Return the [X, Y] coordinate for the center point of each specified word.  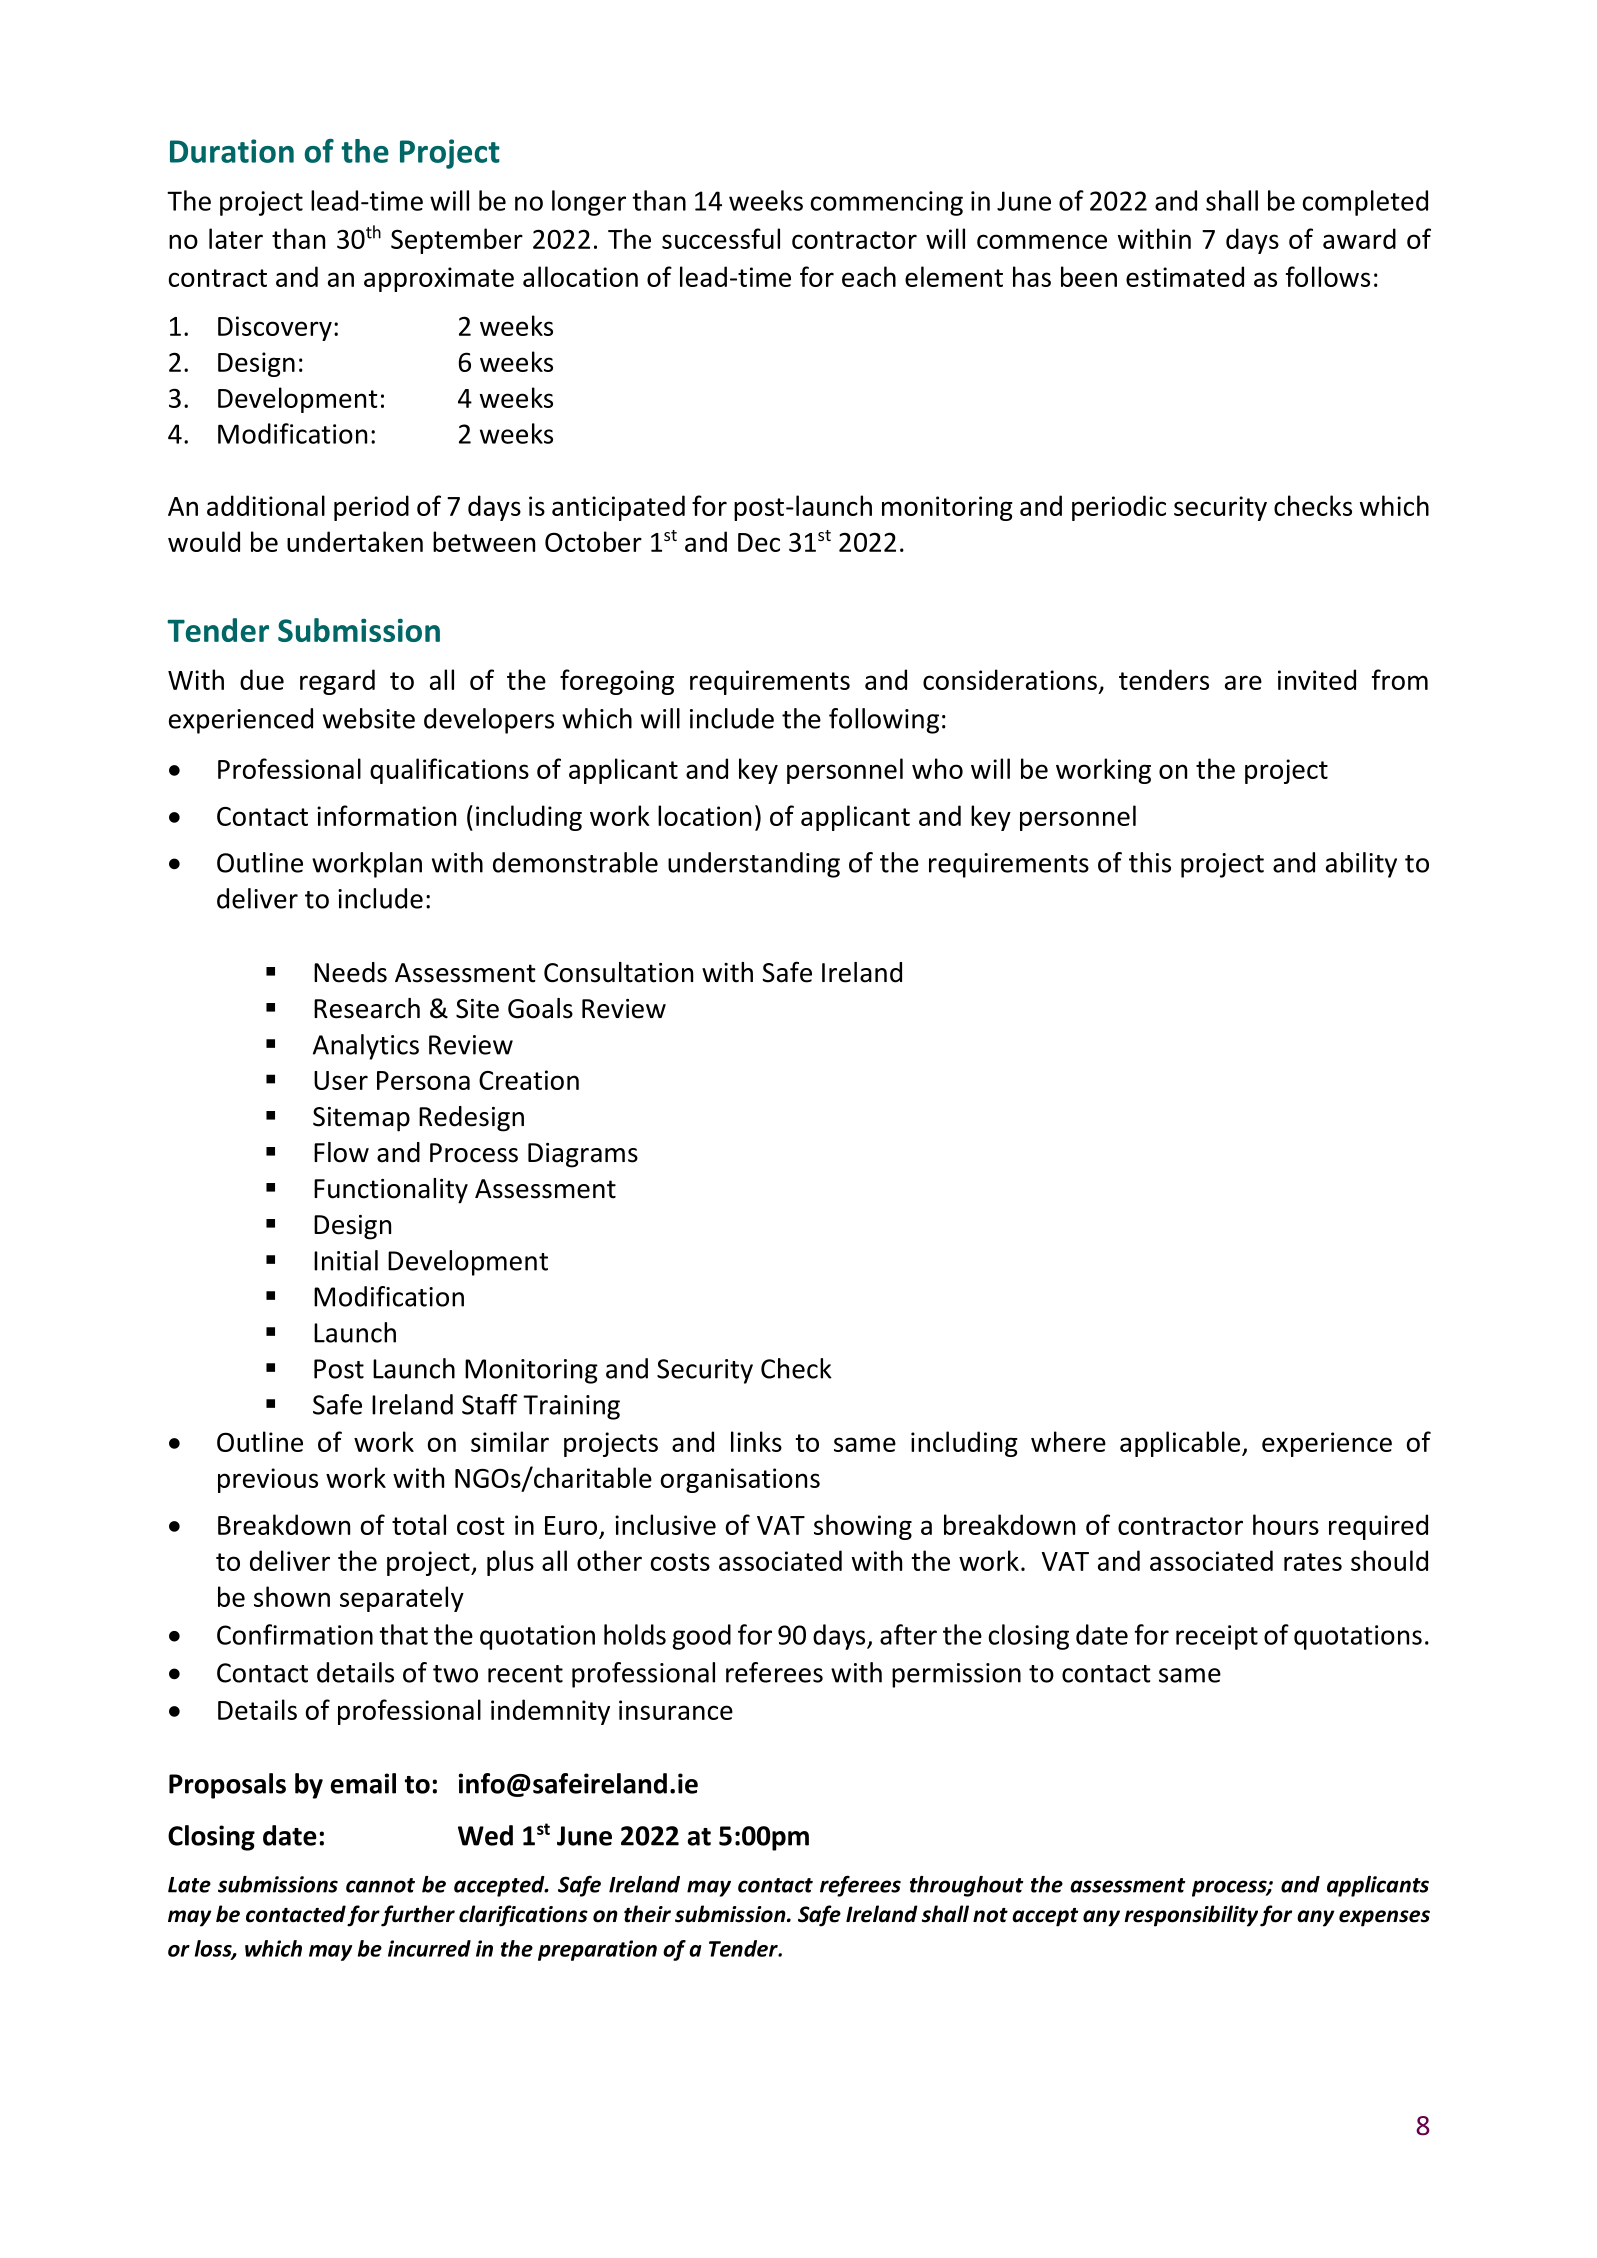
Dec [759, 542]
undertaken [355, 541]
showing [863, 1527]
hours [1286, 1524]
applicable [1180, 1444]
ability [1361, 865]
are [1243, 682]
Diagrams [583, 1155]
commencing [887, 203]
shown [292, 1596]
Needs [350, 972]
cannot [380, 1885]
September [457, 241]
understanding [754, 865]
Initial [346, 1260]
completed [1365, 203]
